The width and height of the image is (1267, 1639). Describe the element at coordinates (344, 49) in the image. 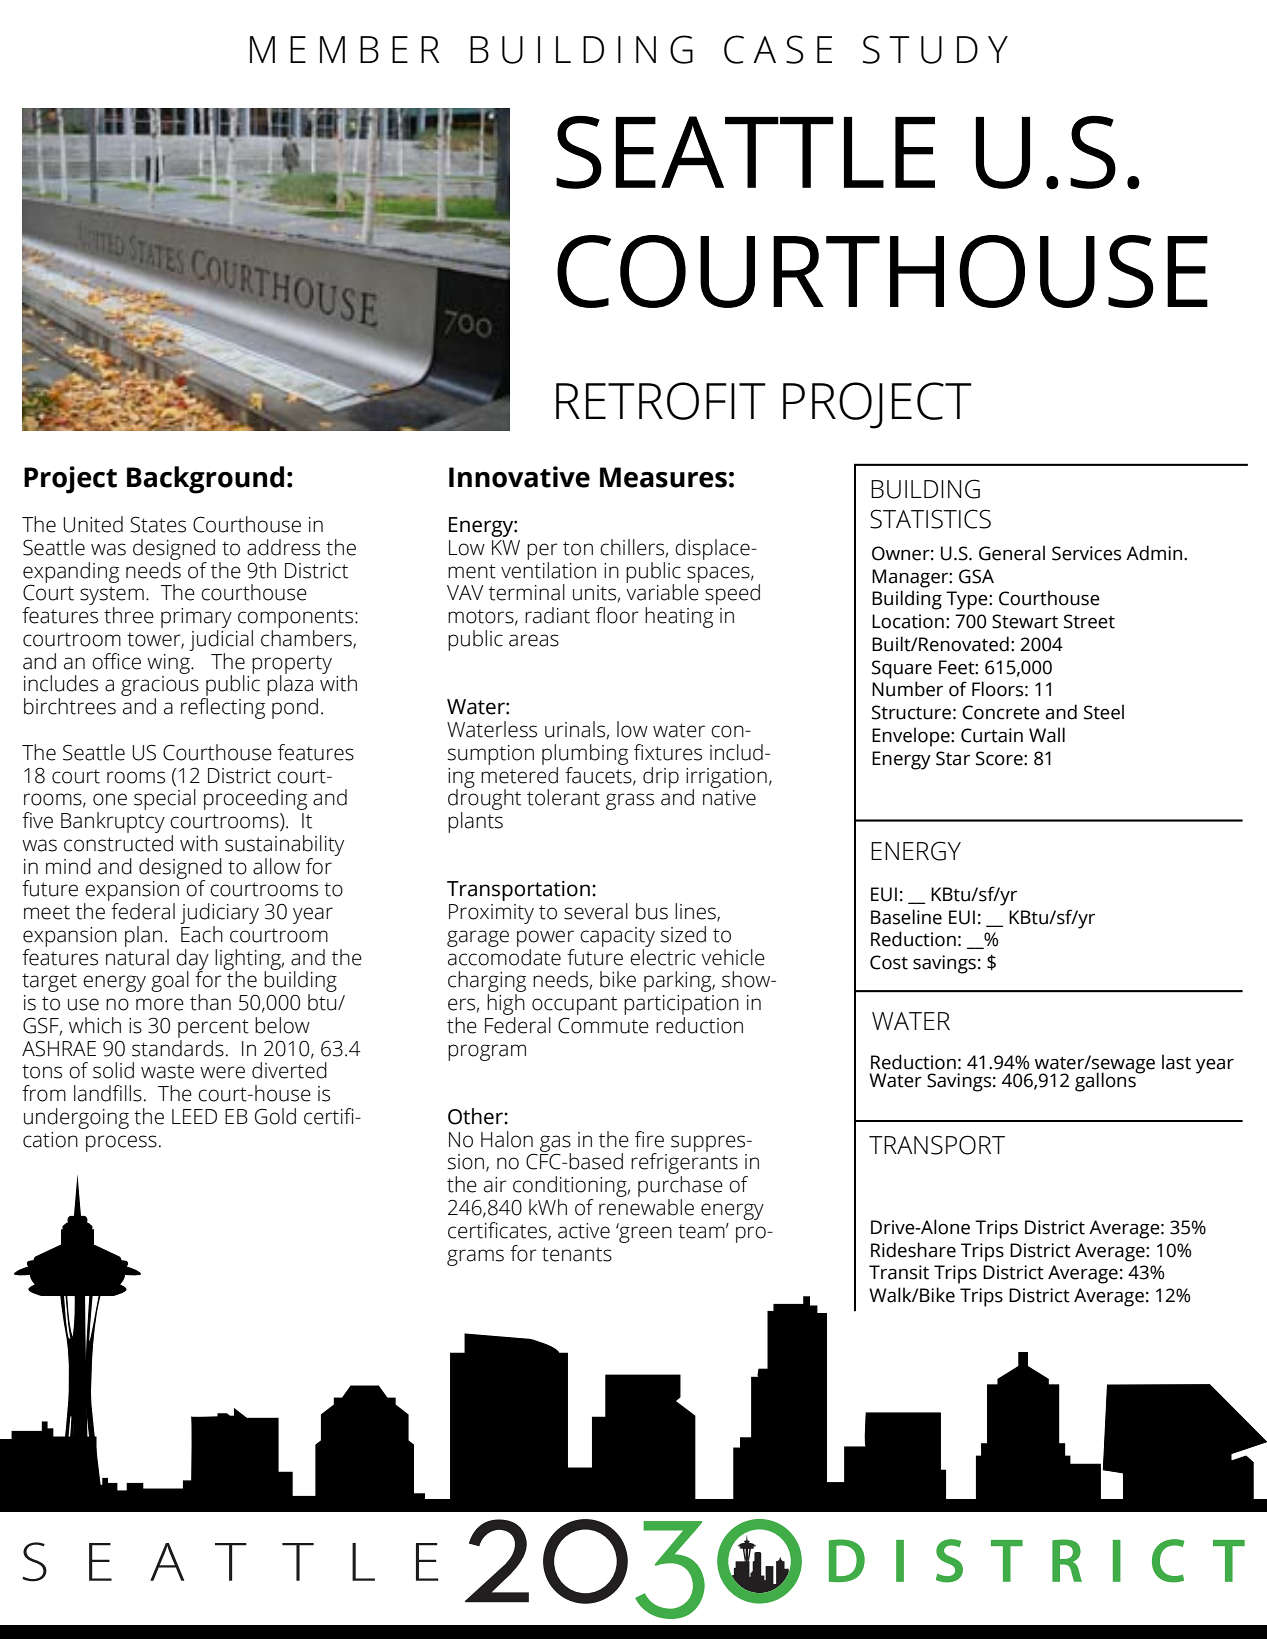

I see `MEMBER` at that location.
